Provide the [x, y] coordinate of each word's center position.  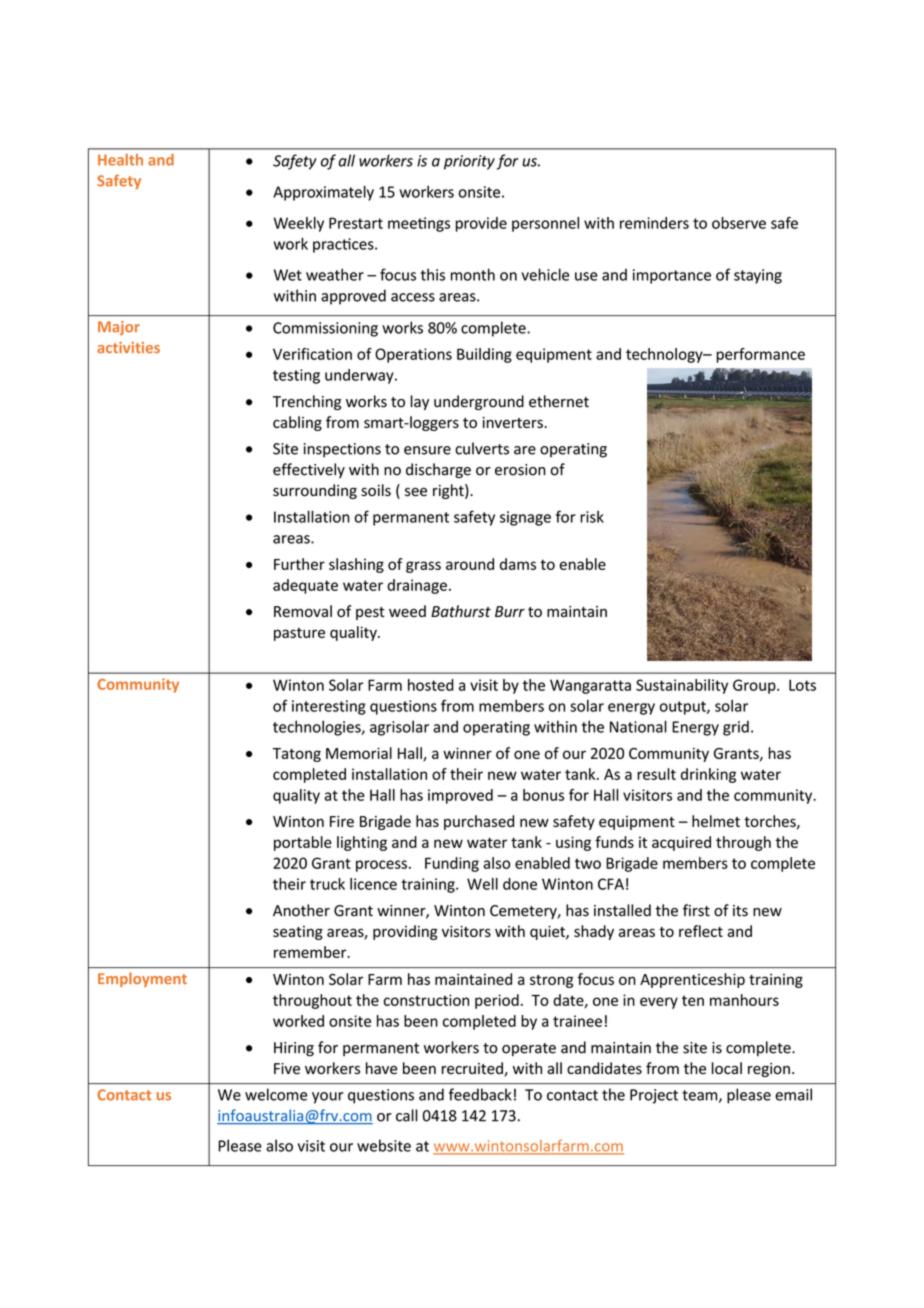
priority [469, 162]
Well [482, 884]
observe [739, 223]
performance [760, 355]
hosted [431, 685]
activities [128, 347]
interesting [329, 707]
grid [736, 728]
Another [301, 910]
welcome [276, 1094]
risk [592, 517]
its [740, 911]
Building [484, 355]
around [470, 564]
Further [299, 564]
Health [120, 160]
